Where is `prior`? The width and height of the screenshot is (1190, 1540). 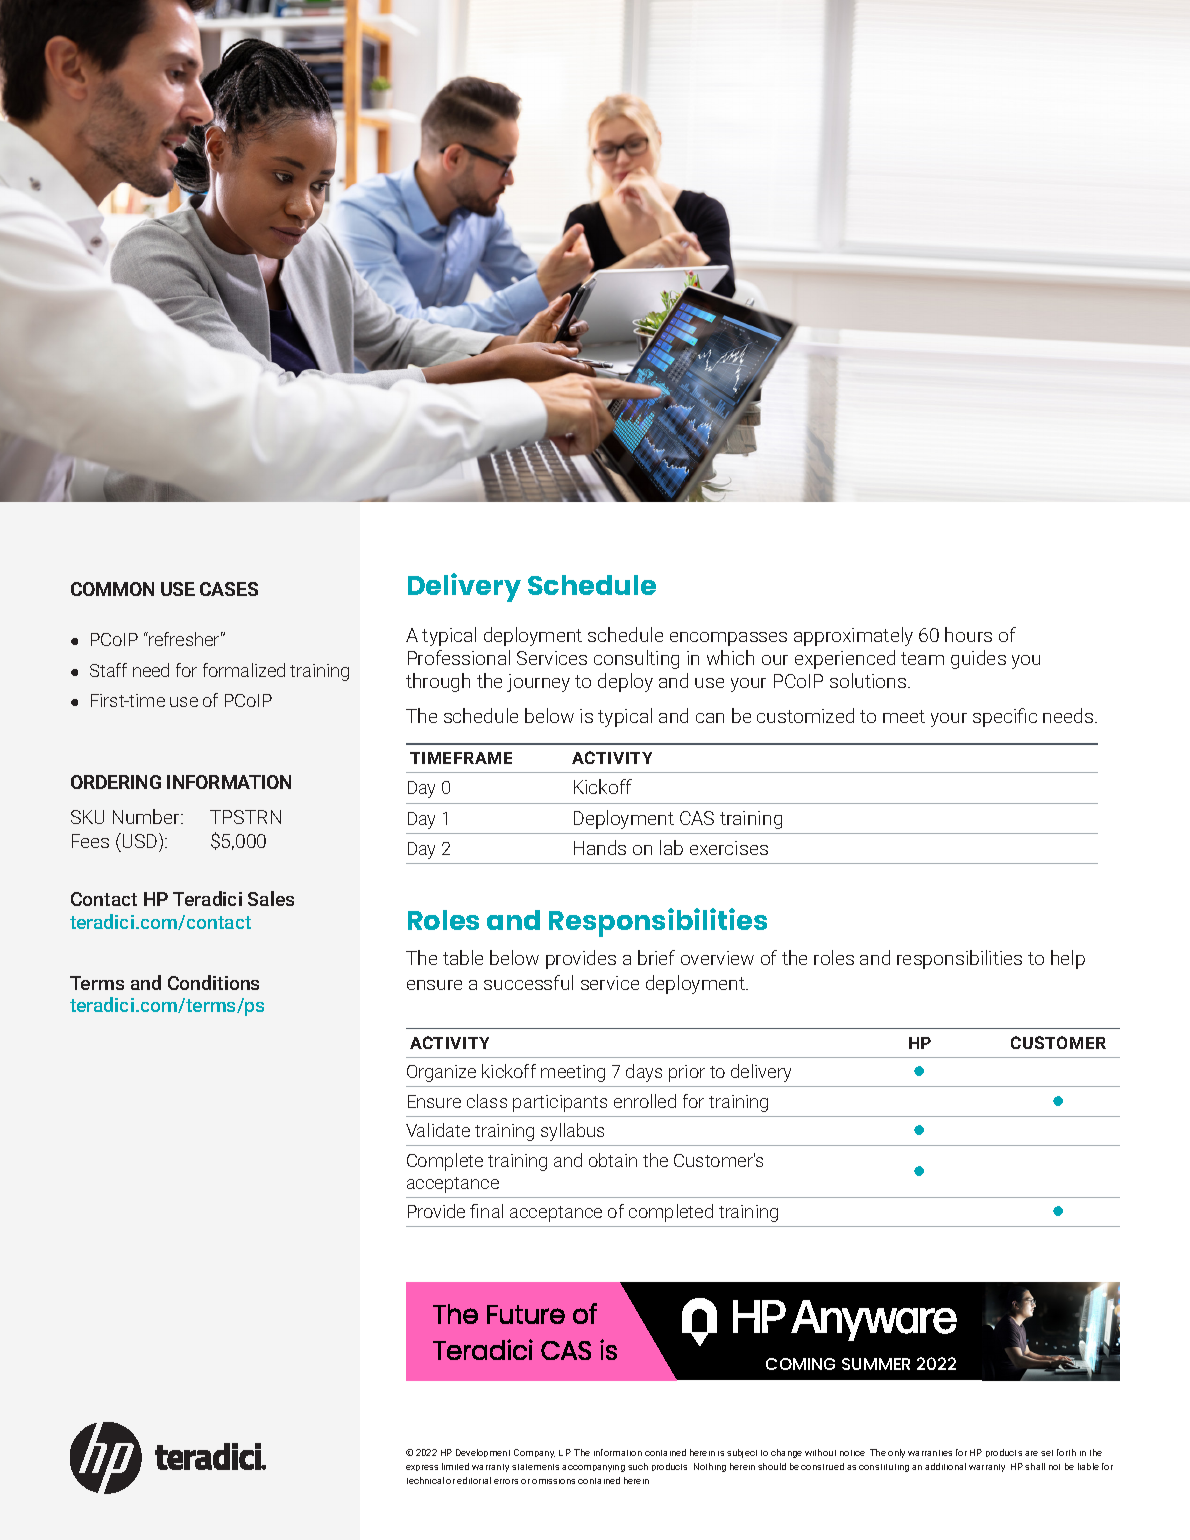
prior is located at coordinates (687, 1073).
